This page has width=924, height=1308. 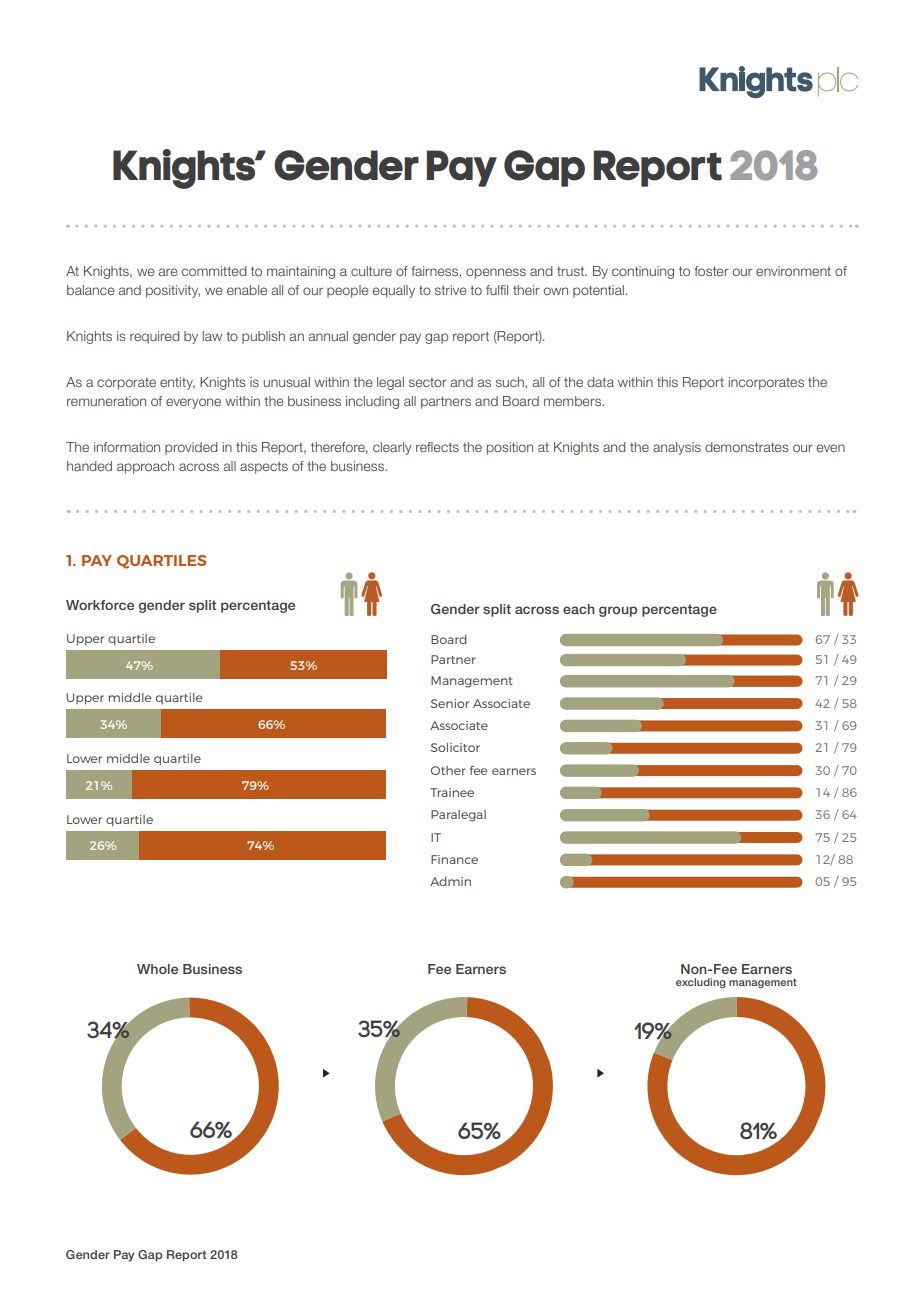 What do you see at coordinates (157, 969) in the page?
I see `Whole` at bounding box center [157, 969].
